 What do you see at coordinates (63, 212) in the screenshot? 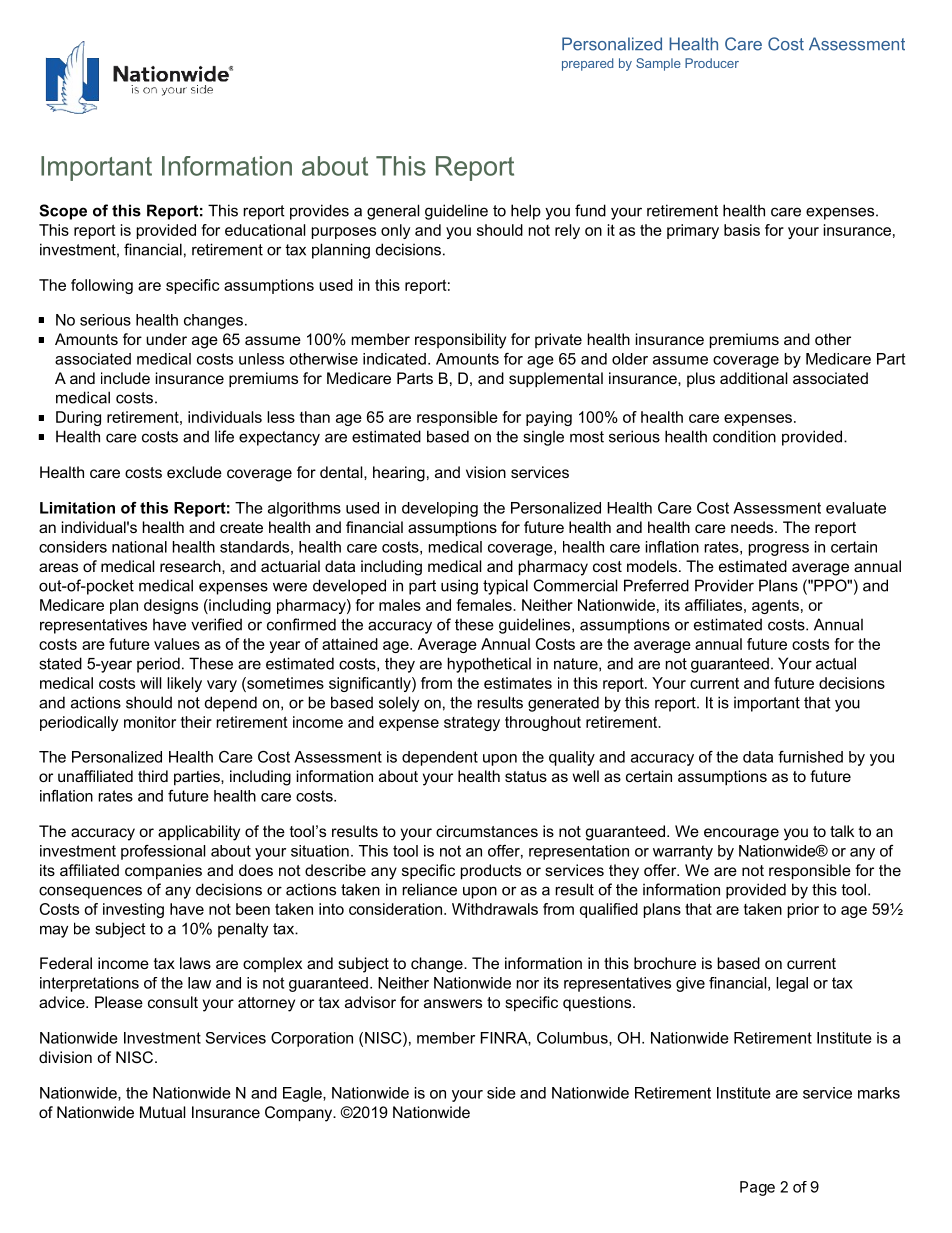
I see `Scope` at bounding box center [63, 212].
